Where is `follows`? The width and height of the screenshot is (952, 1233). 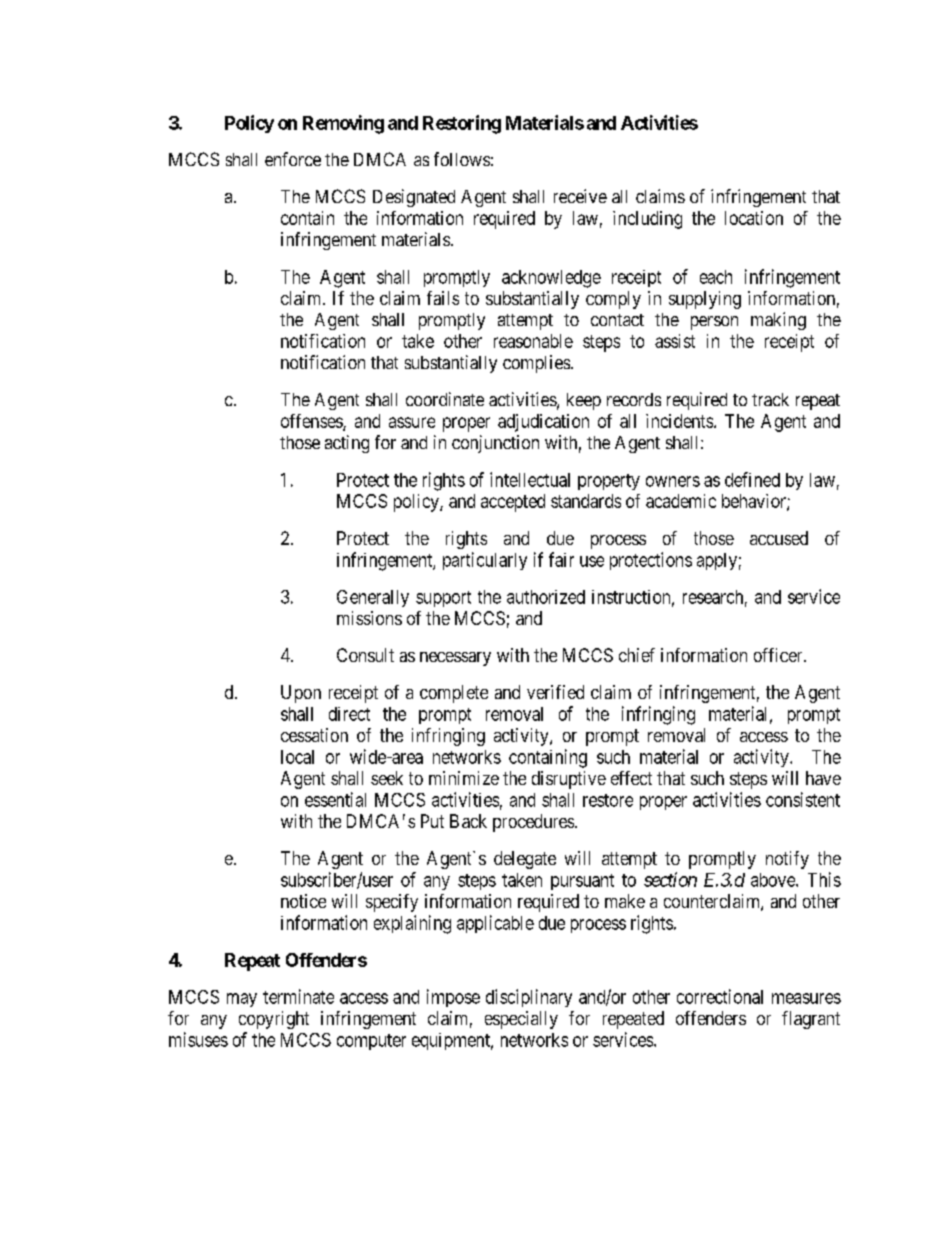
follows is located at coordinates (462, 159).
